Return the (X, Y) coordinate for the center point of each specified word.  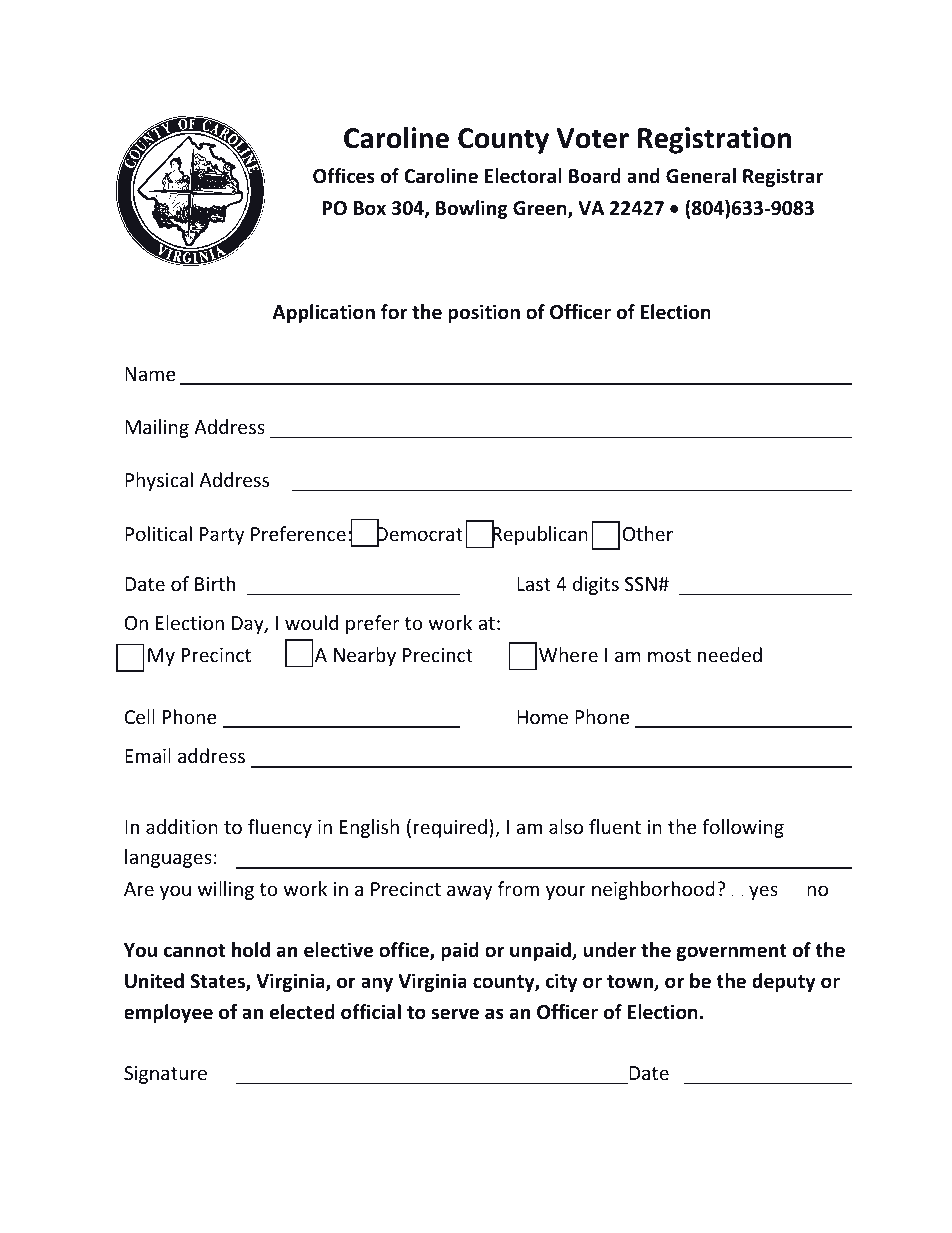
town (631, 983)
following (743, 828)
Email (148, 755)
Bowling (472, 209)
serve (455, 1014)
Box (370, 208)
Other (648, 533)
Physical (159, 481)
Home (542, 717)
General (701, 176)
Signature (165, 1075)
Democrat (420, 535)
